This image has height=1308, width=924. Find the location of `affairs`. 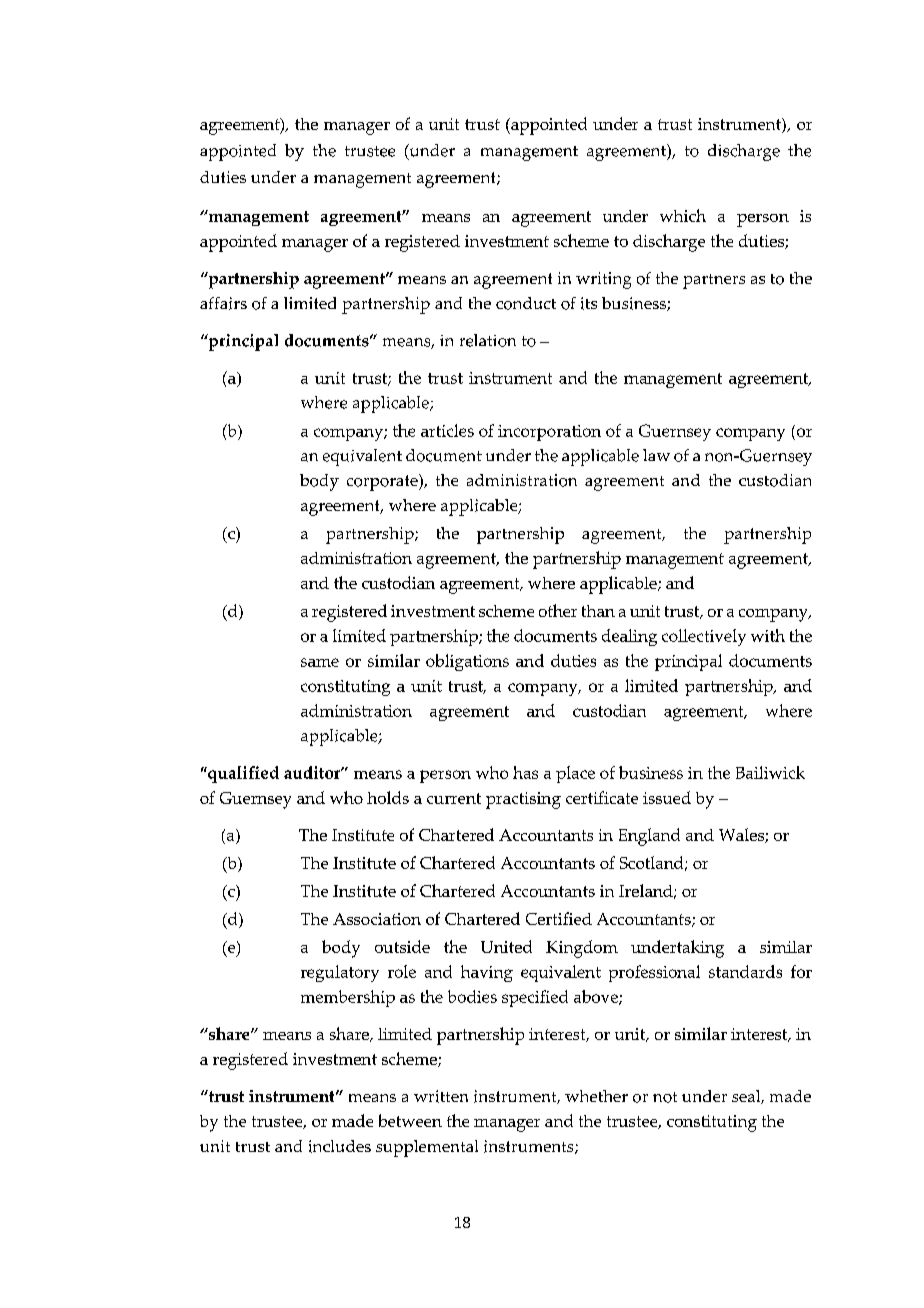

affairs is located at coordinates (223, 303).
